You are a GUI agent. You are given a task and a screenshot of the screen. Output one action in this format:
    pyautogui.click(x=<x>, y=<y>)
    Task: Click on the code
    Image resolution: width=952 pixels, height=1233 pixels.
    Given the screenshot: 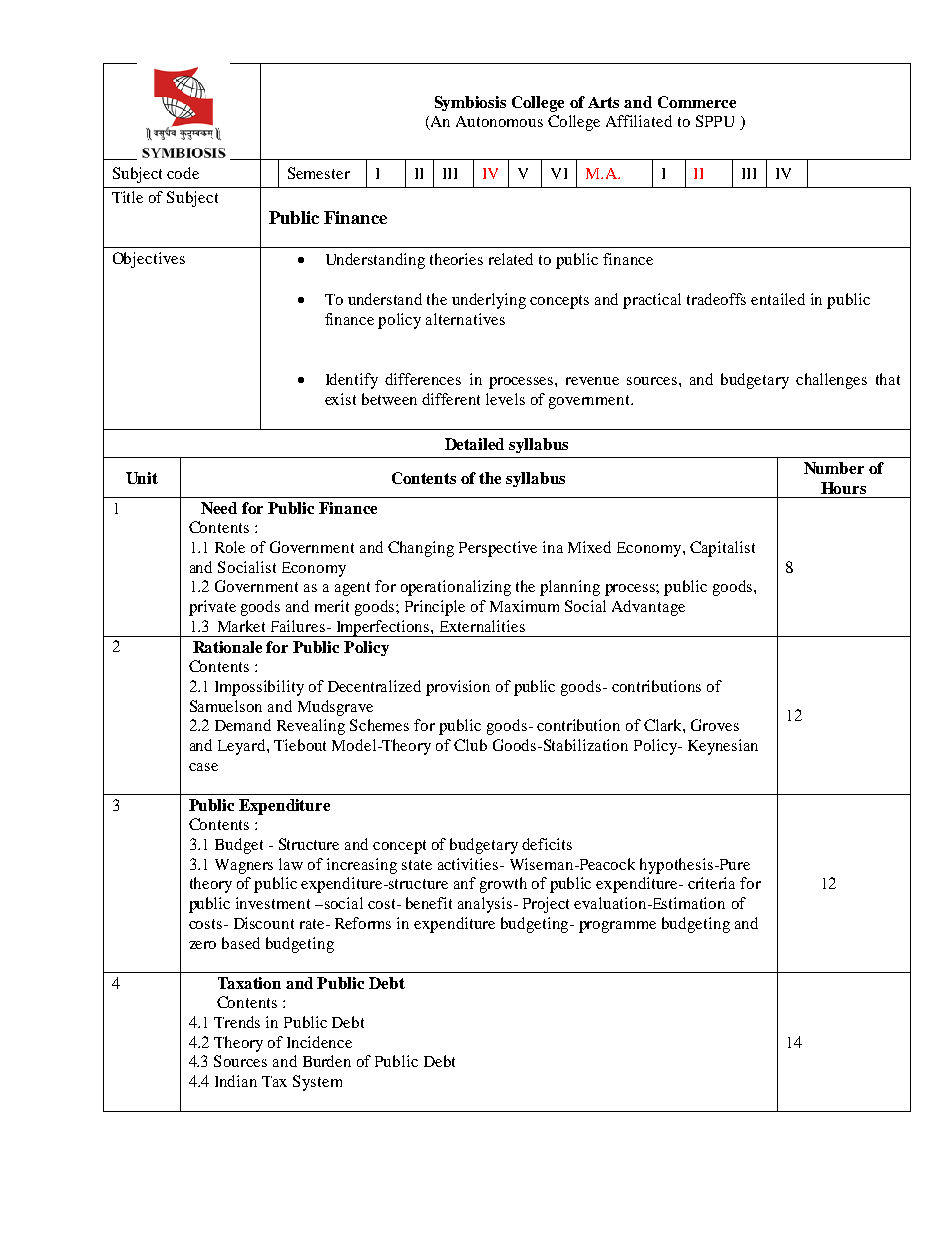 What is the action you would take?
    pyautogui.click(x=183, y=173)
